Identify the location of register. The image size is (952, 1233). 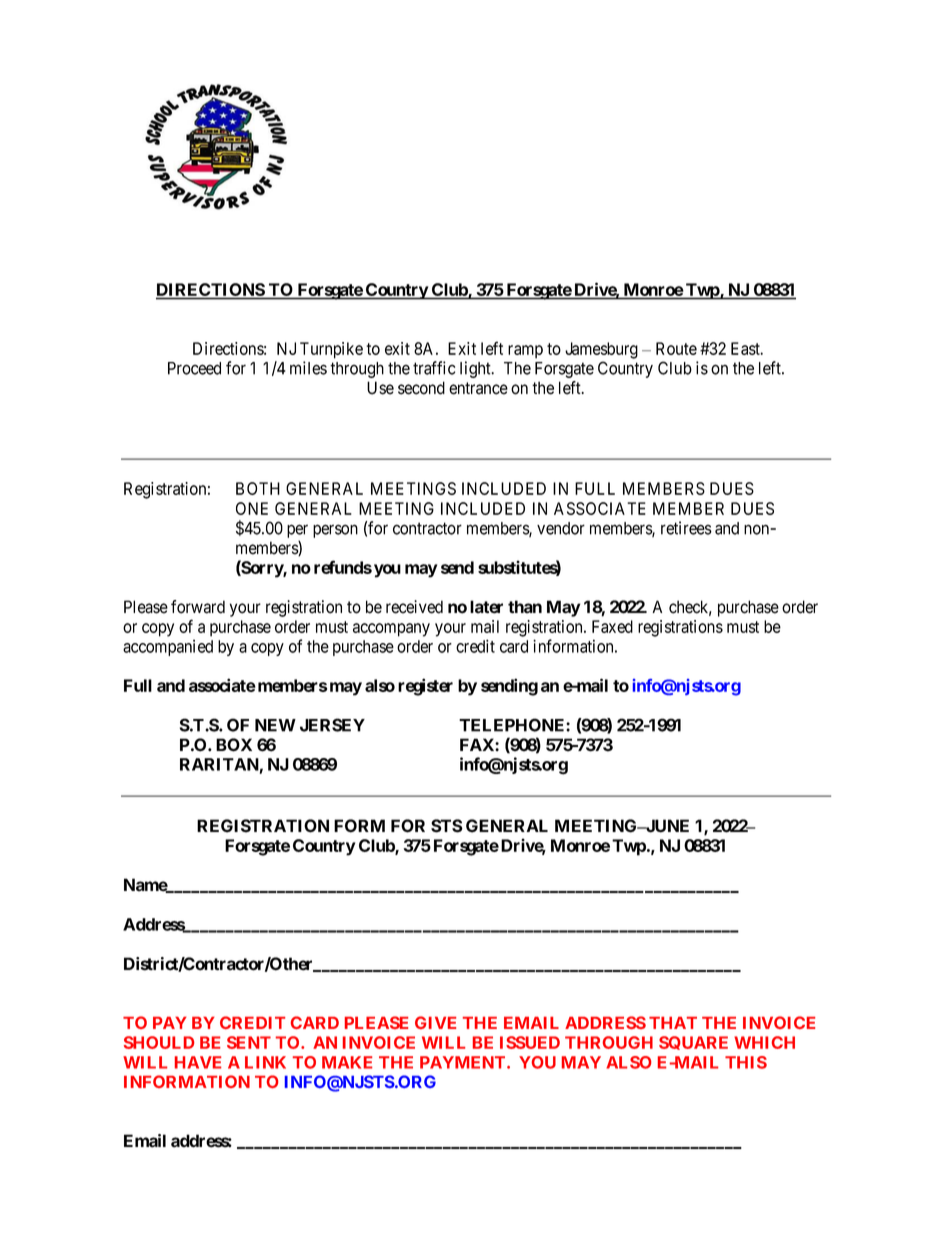
(425, 687).
